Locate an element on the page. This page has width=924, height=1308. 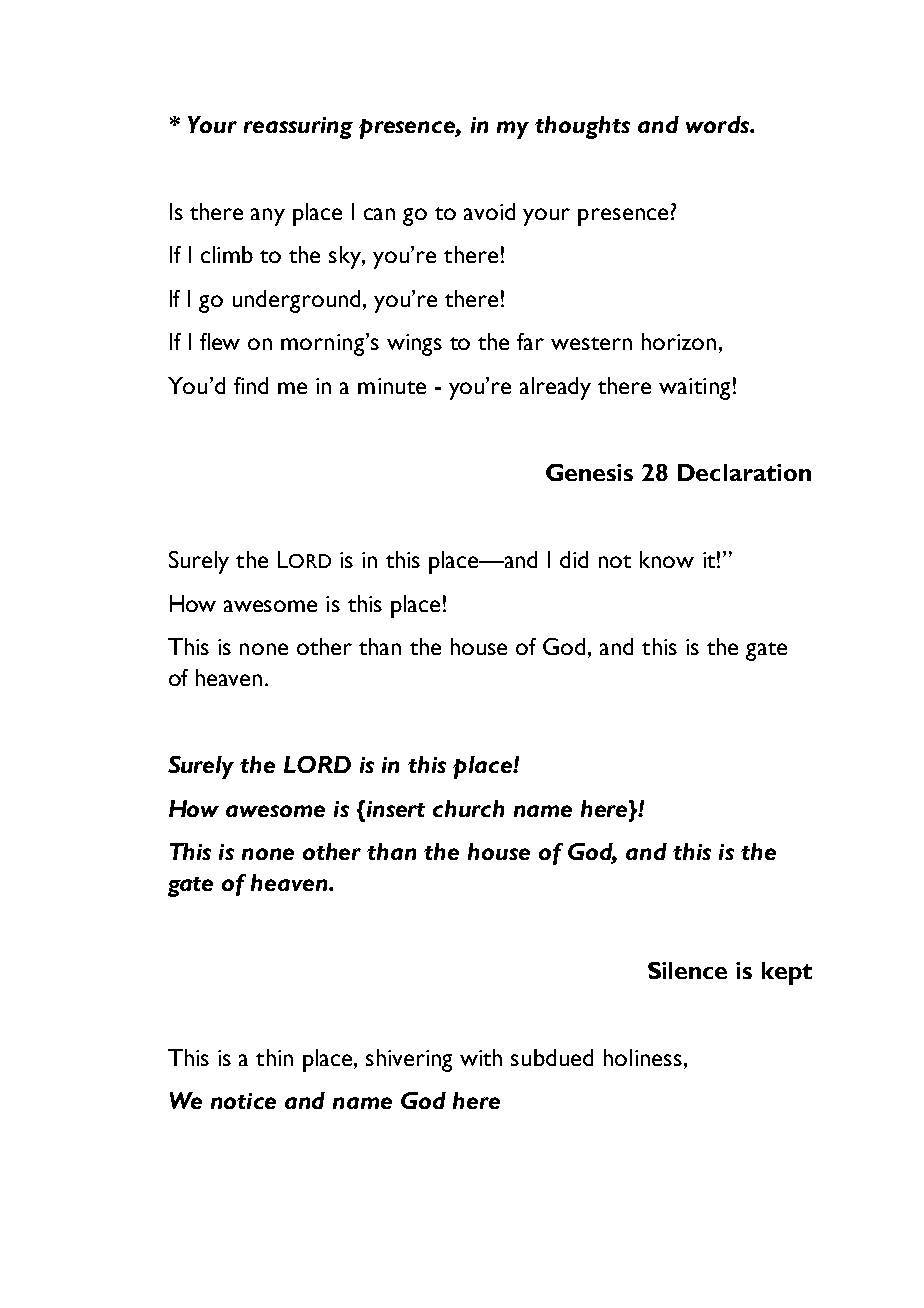
reassuring is located at coordinates (298, 128).
